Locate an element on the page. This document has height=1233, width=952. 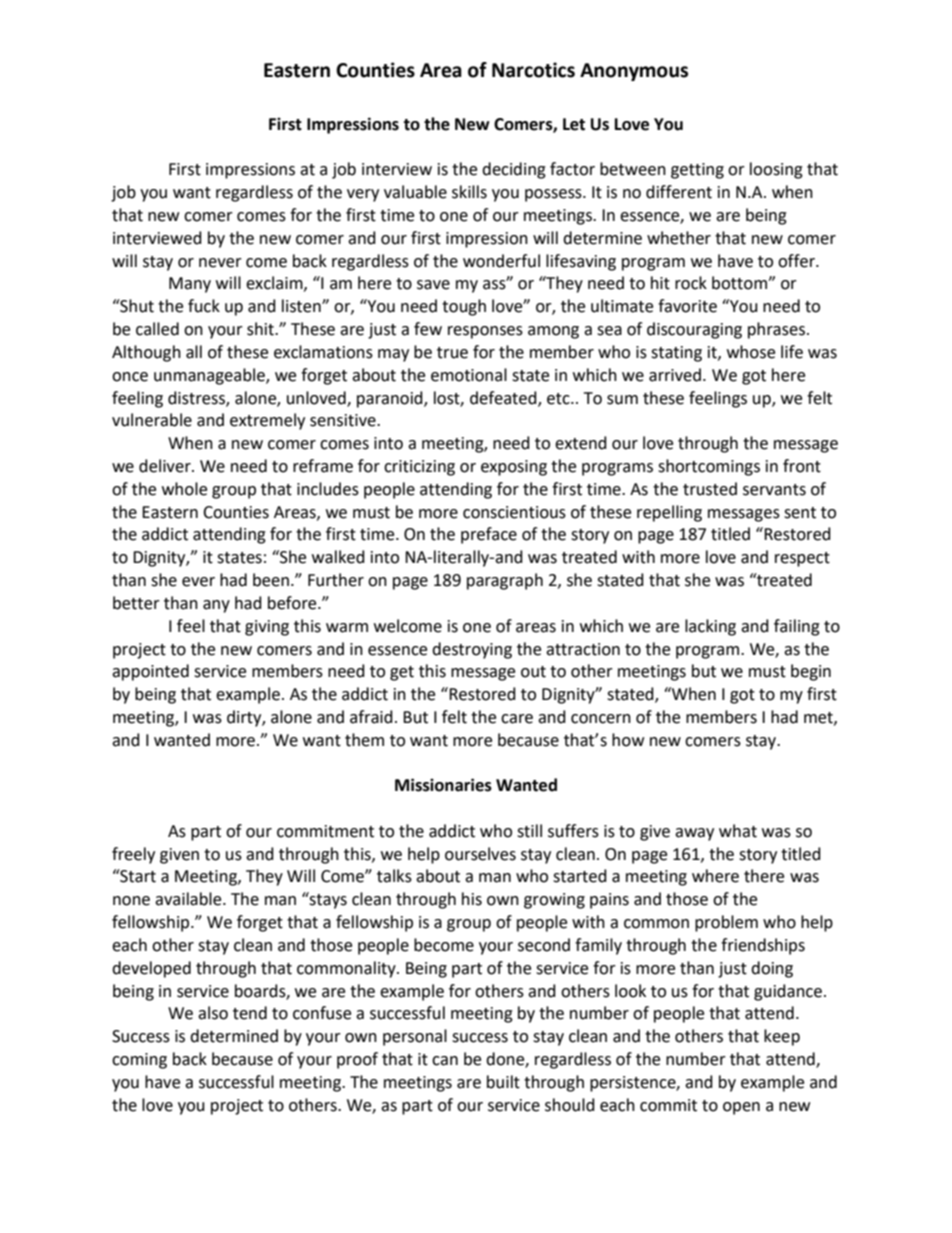
how is located at coordinates (628, 740).
